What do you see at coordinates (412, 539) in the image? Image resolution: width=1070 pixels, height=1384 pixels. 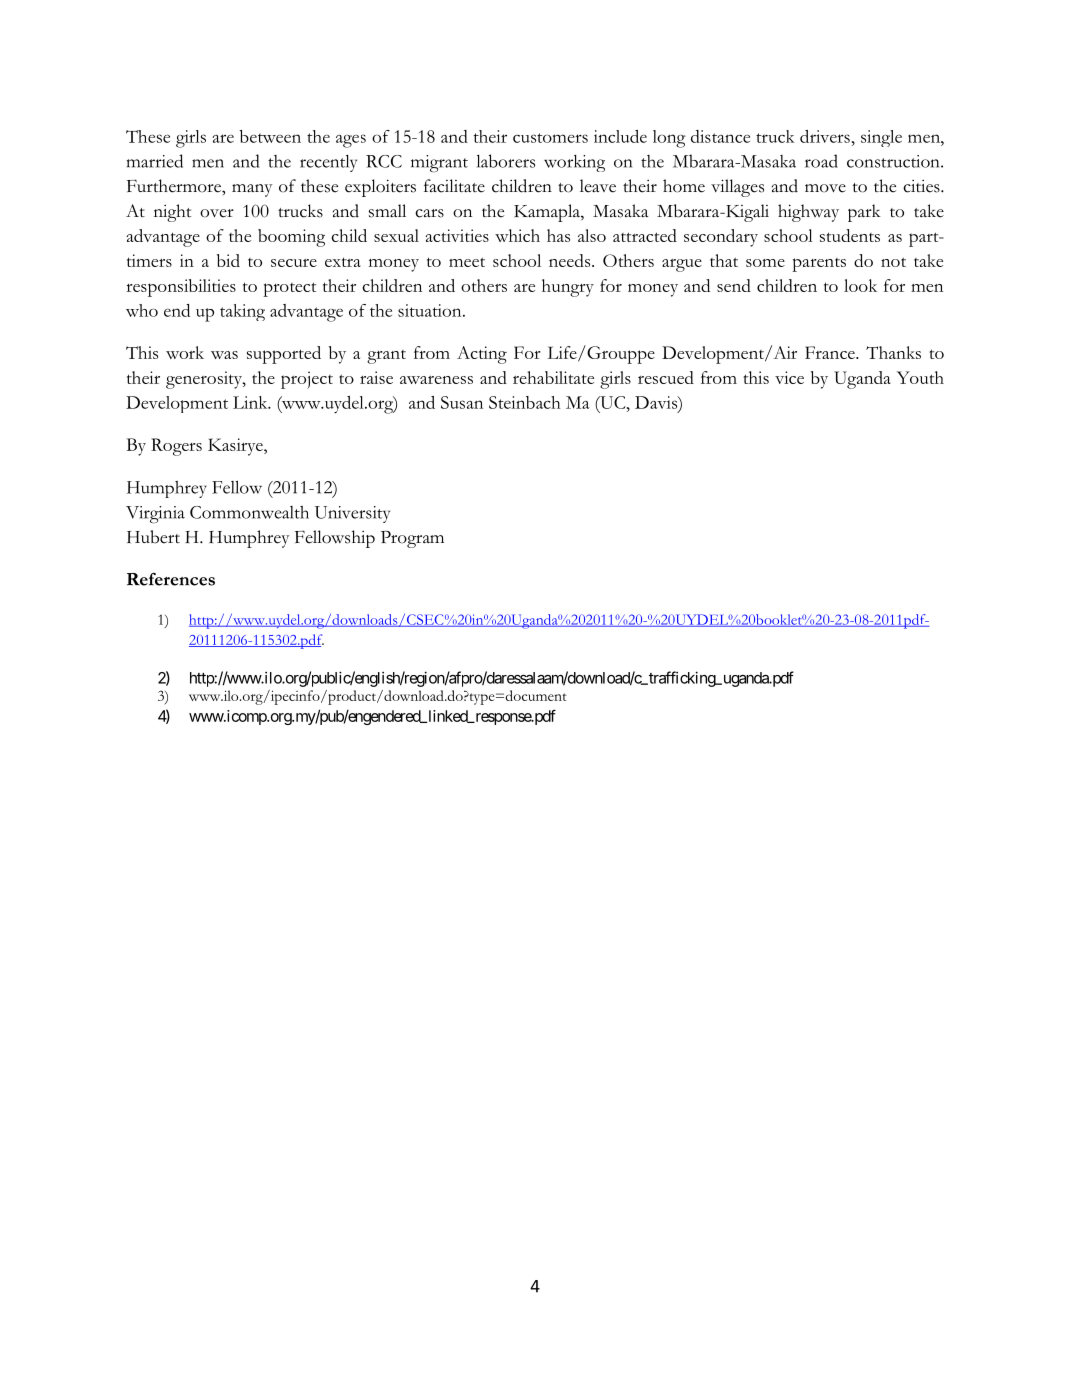 I see `Program` at bounding box center [412, 539].
